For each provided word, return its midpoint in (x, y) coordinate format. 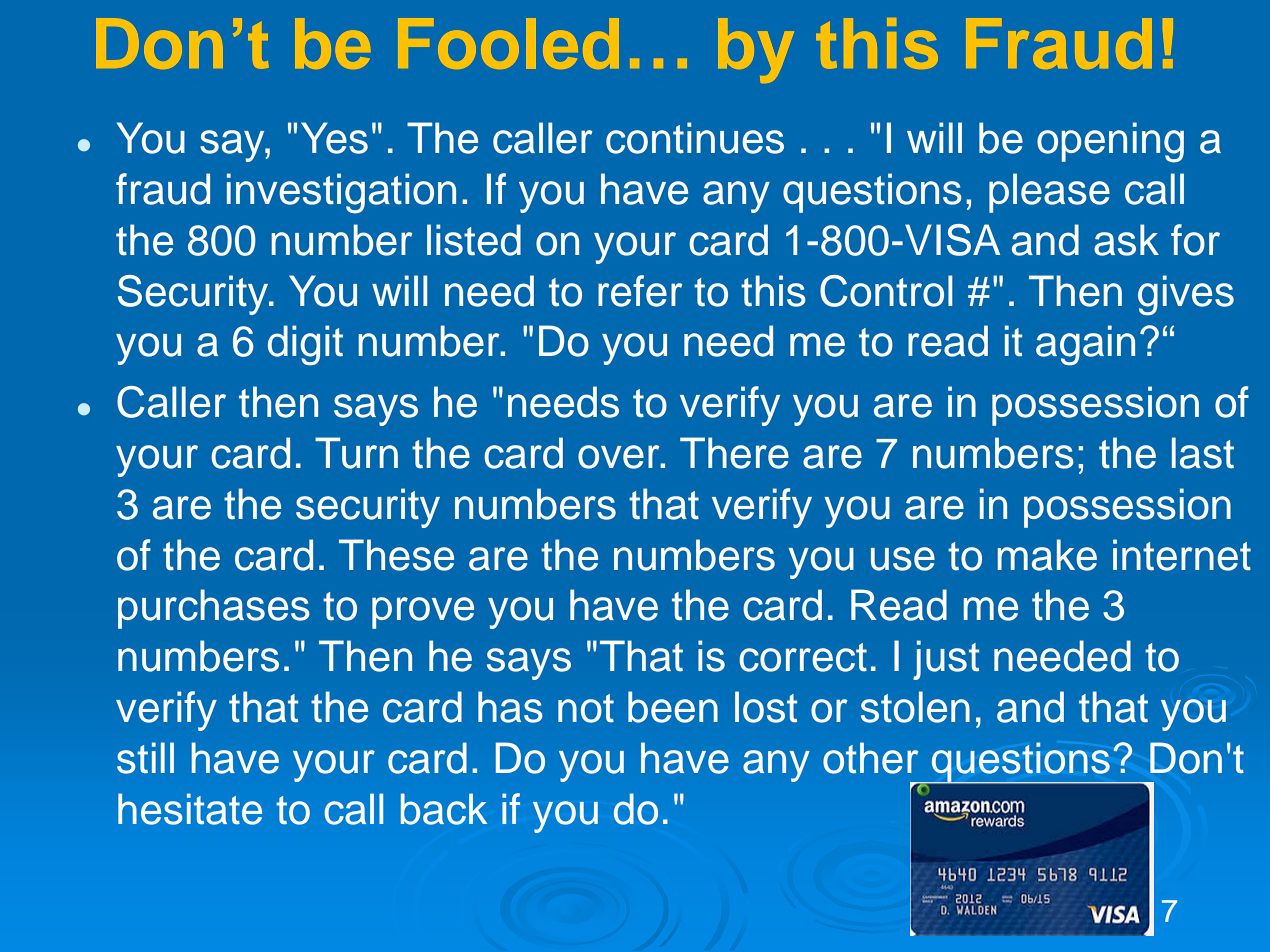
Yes (334, 138)
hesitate (190, 809)
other (870, 758)
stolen (915, 707)
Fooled (508, 43)
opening (1110, 142)
